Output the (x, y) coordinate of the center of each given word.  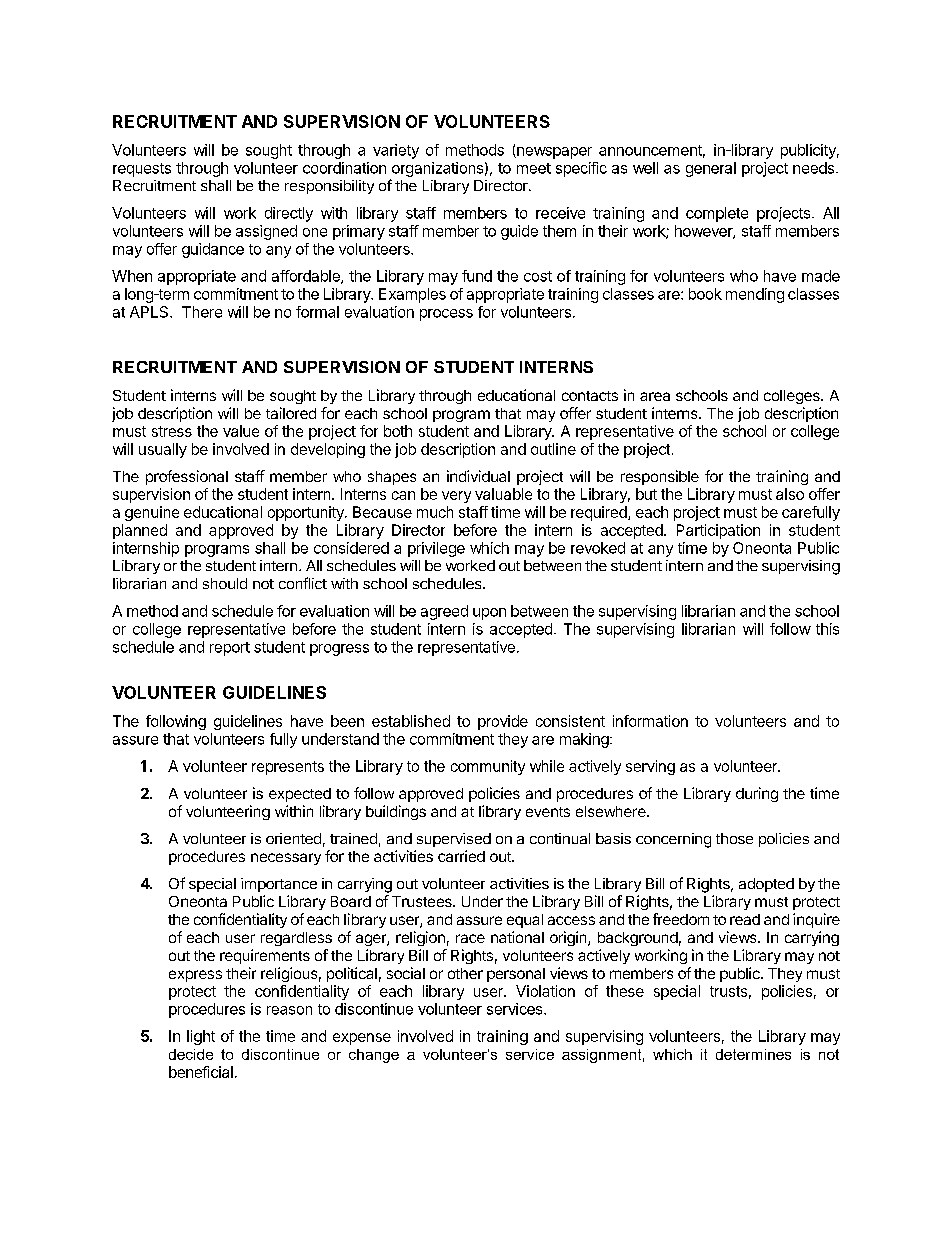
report (230, 649)
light (201, 1037)
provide (503, 722)
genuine (152, 513)
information (650, 721)
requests (142, 170)
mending (755, 295)
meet (534, 168)
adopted (766, 885)
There (202, 312)
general (711, 169)
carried (461, 856)
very (456, 497)
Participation (718, 531)
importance (279, 885)
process (446, 315)
